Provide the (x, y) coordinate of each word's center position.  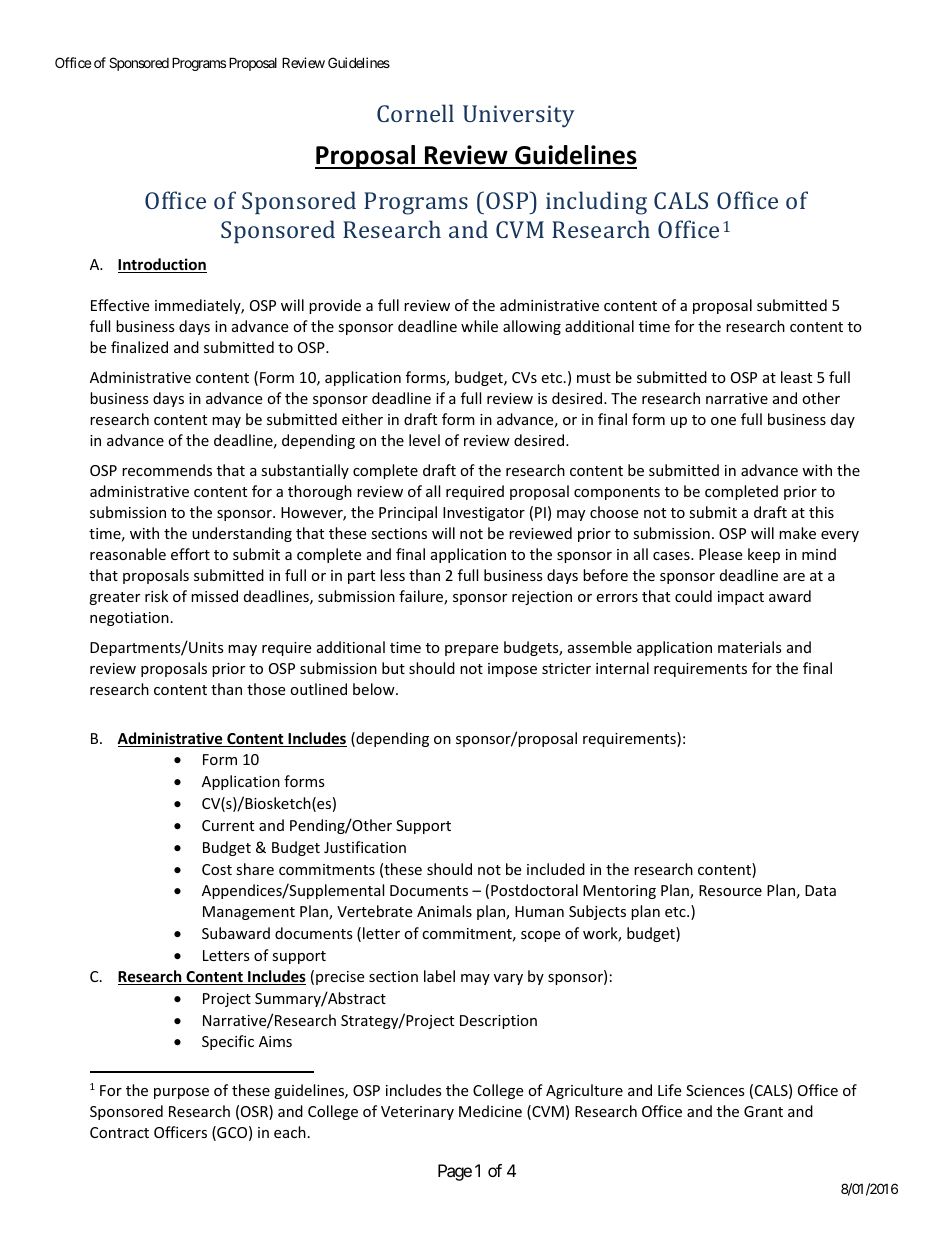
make (797, 533)
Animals (444, 911)
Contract (119, 1132)
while (479, 326)
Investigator (484, 514)
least (796, 377)
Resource (730, 890)
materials (750, 647)
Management (249, 913)
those (266, 689)
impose (512, 670)
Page (455, 1172)
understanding (242, 534)
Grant (763, 1111)
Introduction (162, 265)
